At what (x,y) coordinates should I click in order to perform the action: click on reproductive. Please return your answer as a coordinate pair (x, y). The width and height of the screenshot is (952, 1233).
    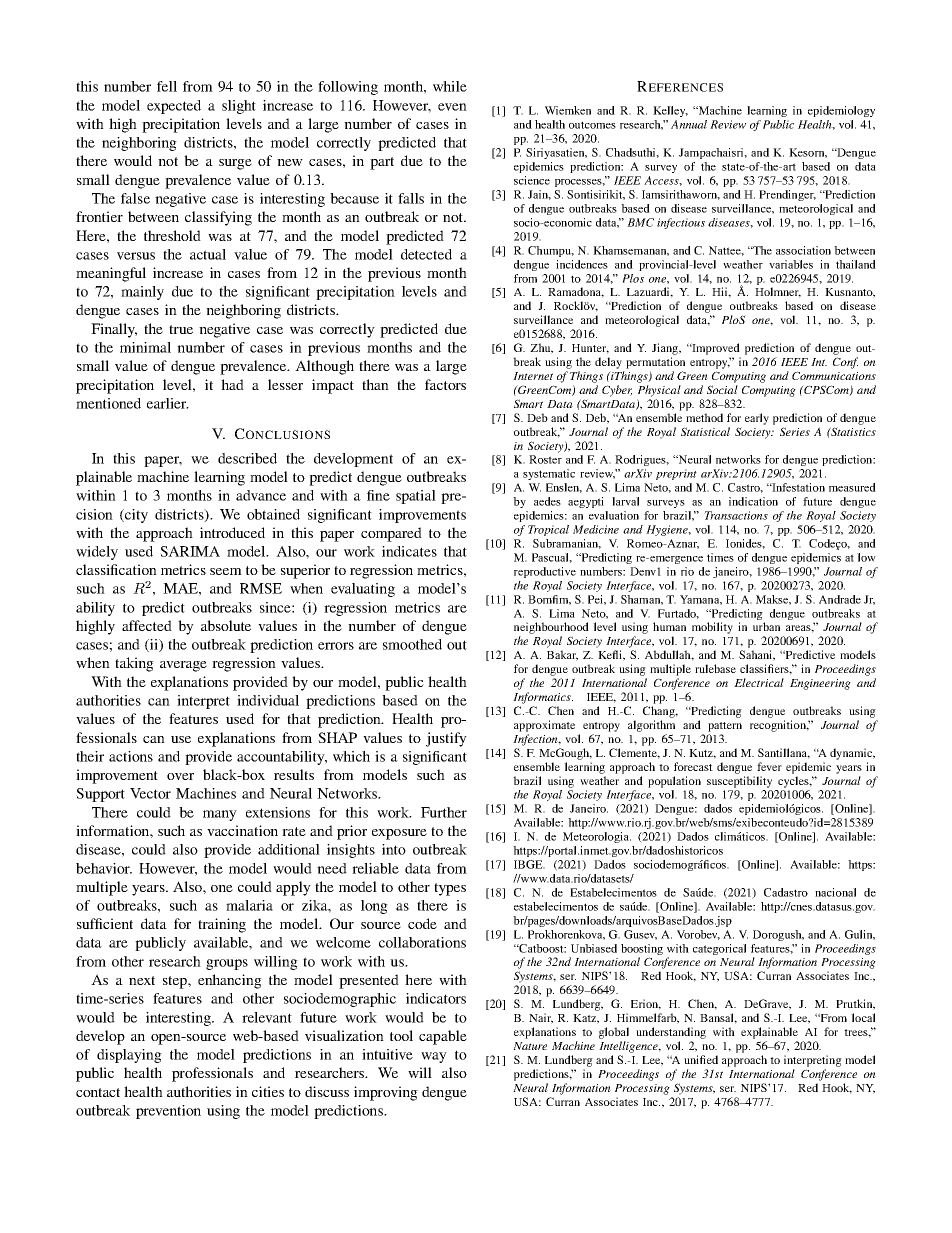
    Looking at the image, I should click on (545, 572).
